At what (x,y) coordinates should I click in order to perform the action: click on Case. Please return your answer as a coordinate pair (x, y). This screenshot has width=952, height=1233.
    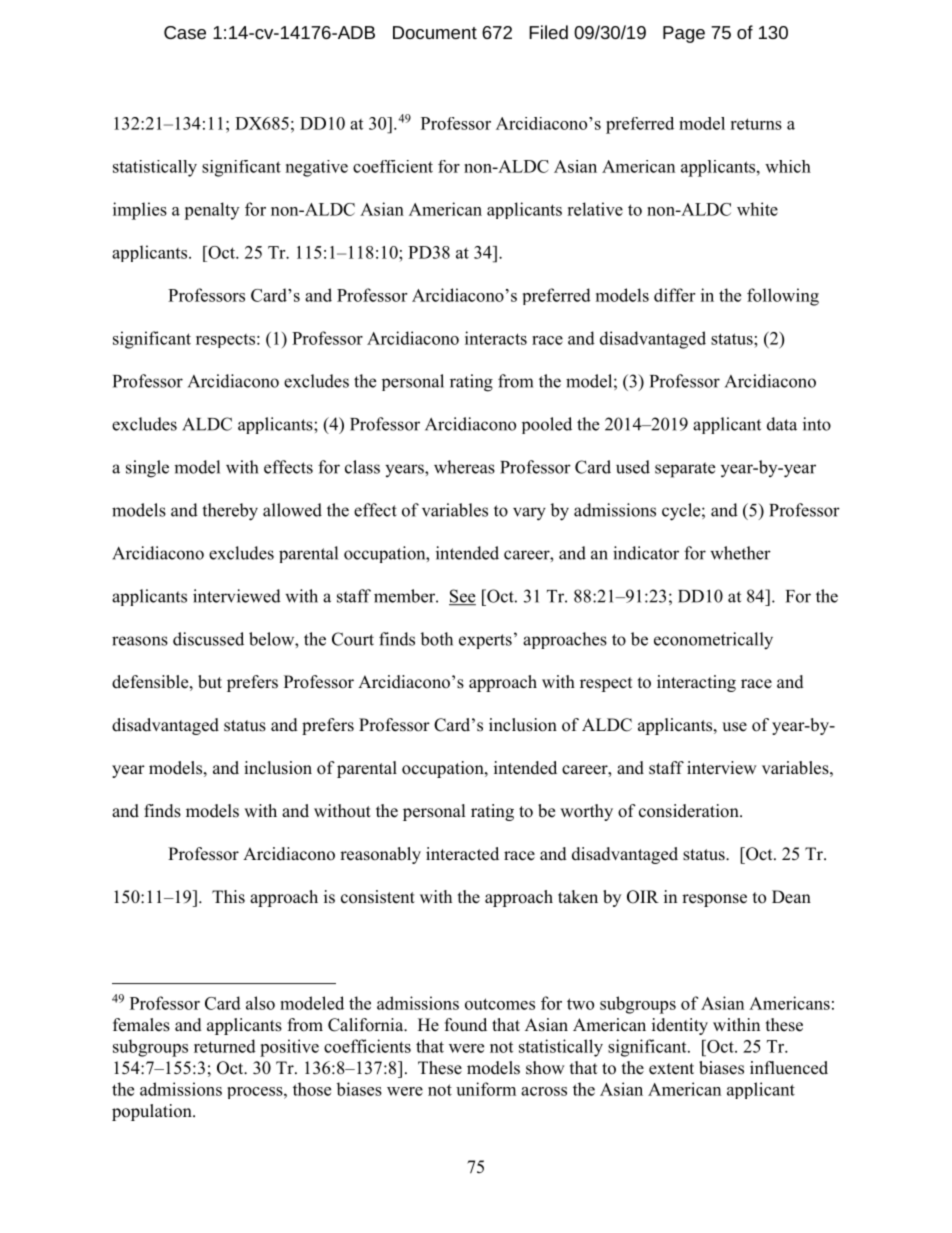
    Looking at the image, I should click on (185, 32).
